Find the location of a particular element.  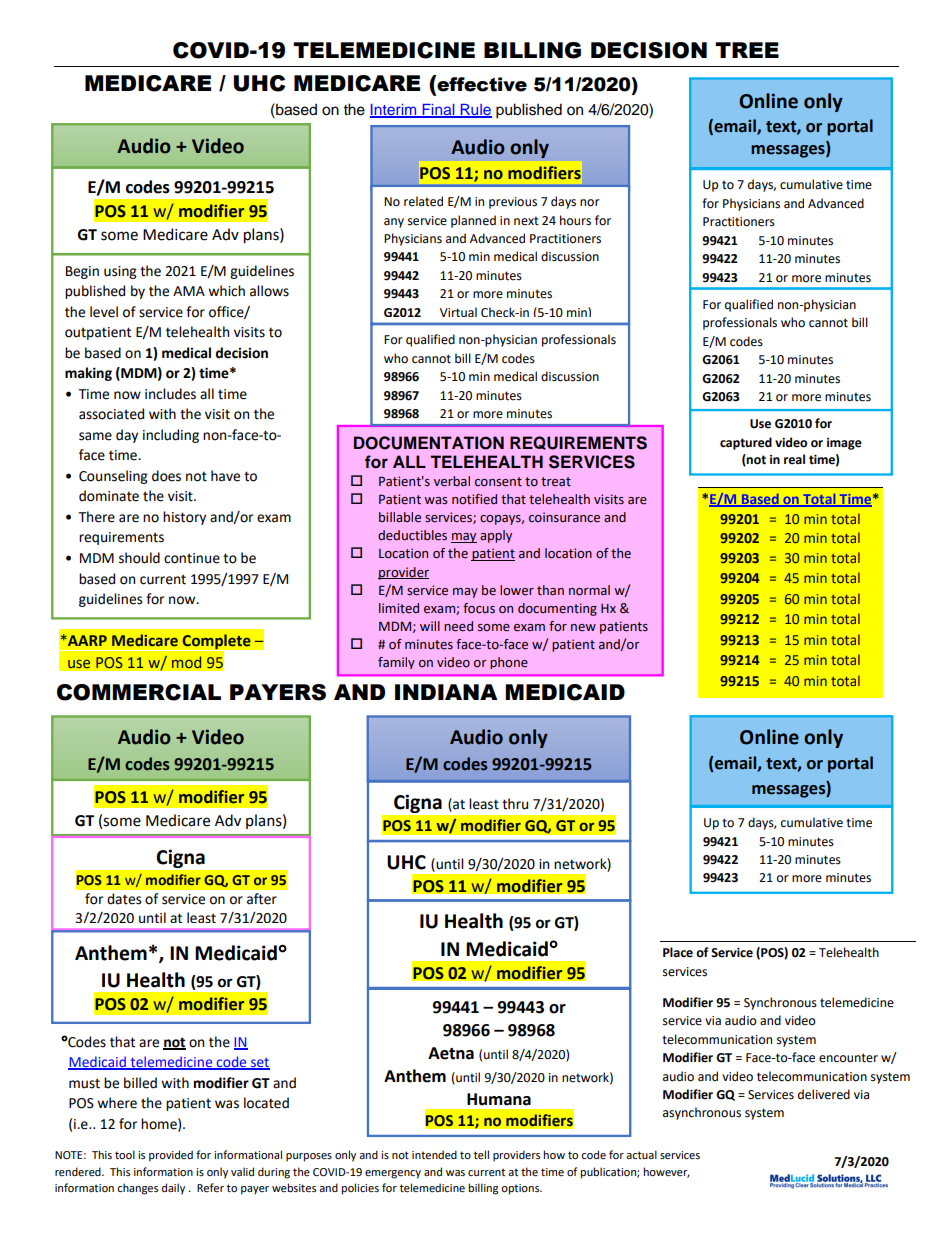

provided is located at coordinates (171, 1156).
